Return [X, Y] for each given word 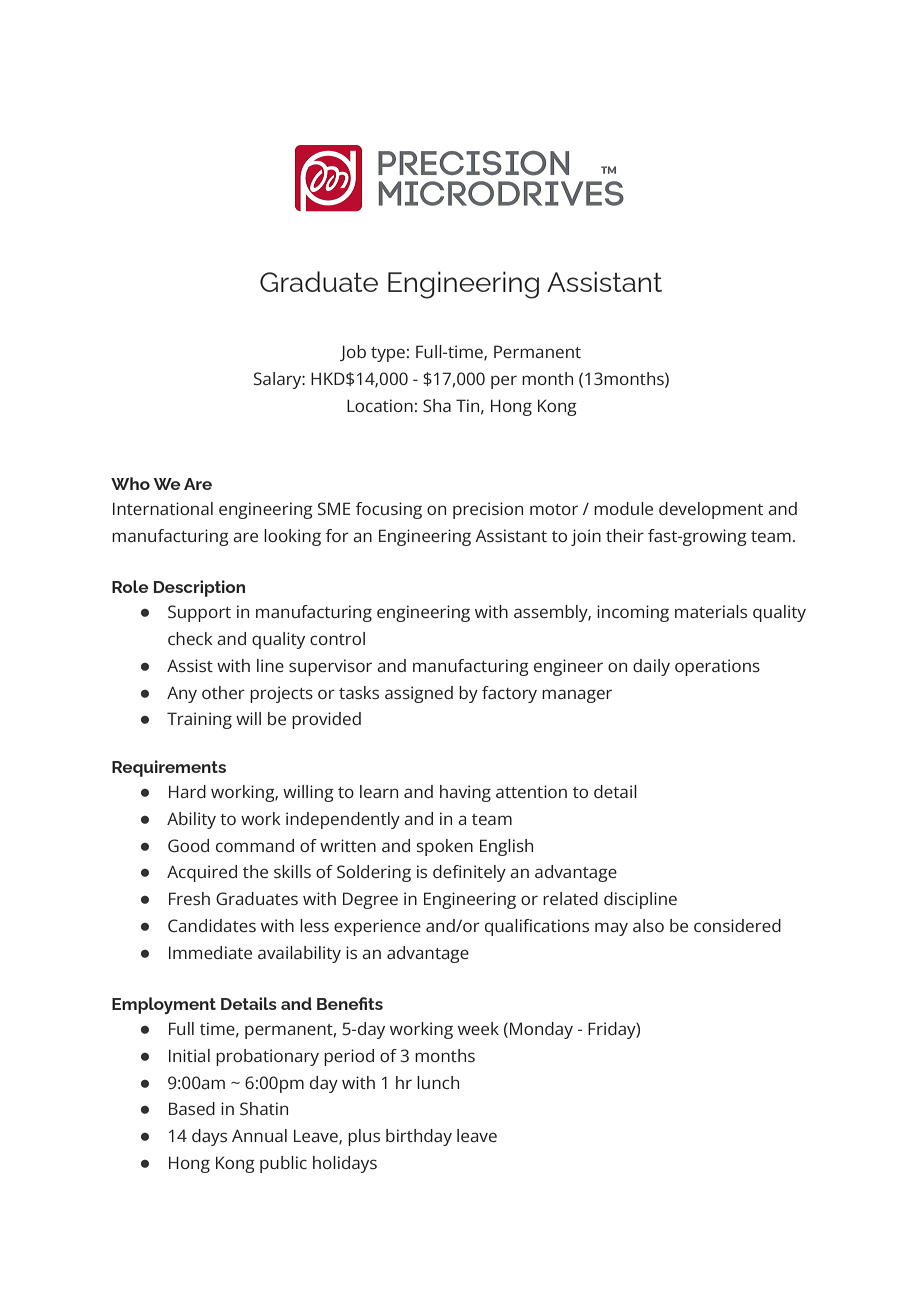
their [625, 535]
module [623, 508]
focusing [389, 510]
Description [199, 588]
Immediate [210, 952]
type [388, 354]
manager [577, 696]
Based [192, 1108]
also [648, 925]
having [465, 793]
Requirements [169, 768]
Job [353, 353]
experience [377, 927]
